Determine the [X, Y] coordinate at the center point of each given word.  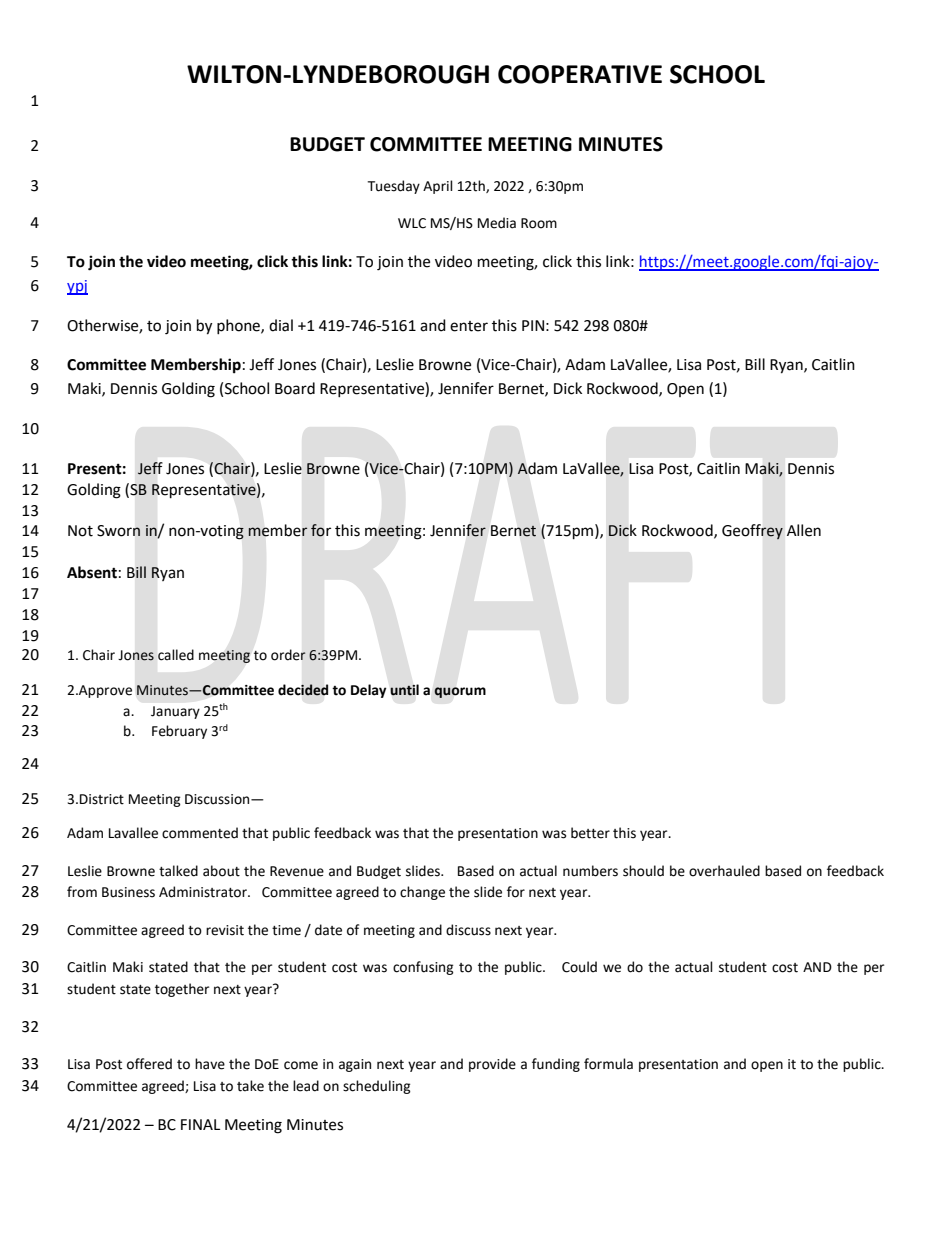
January [175, 712]
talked [178, 871]
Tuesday [393, 187]
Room [539, 223]
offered [149, 1064]
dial [281, 325]
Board [295, 388]
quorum [460, 692]
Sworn [118, 531]
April [438, 187]
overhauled [724, 871]
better [590, 833]
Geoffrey [752, 532]
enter [469, 326]
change [422, 893]
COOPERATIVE [580, 74]
